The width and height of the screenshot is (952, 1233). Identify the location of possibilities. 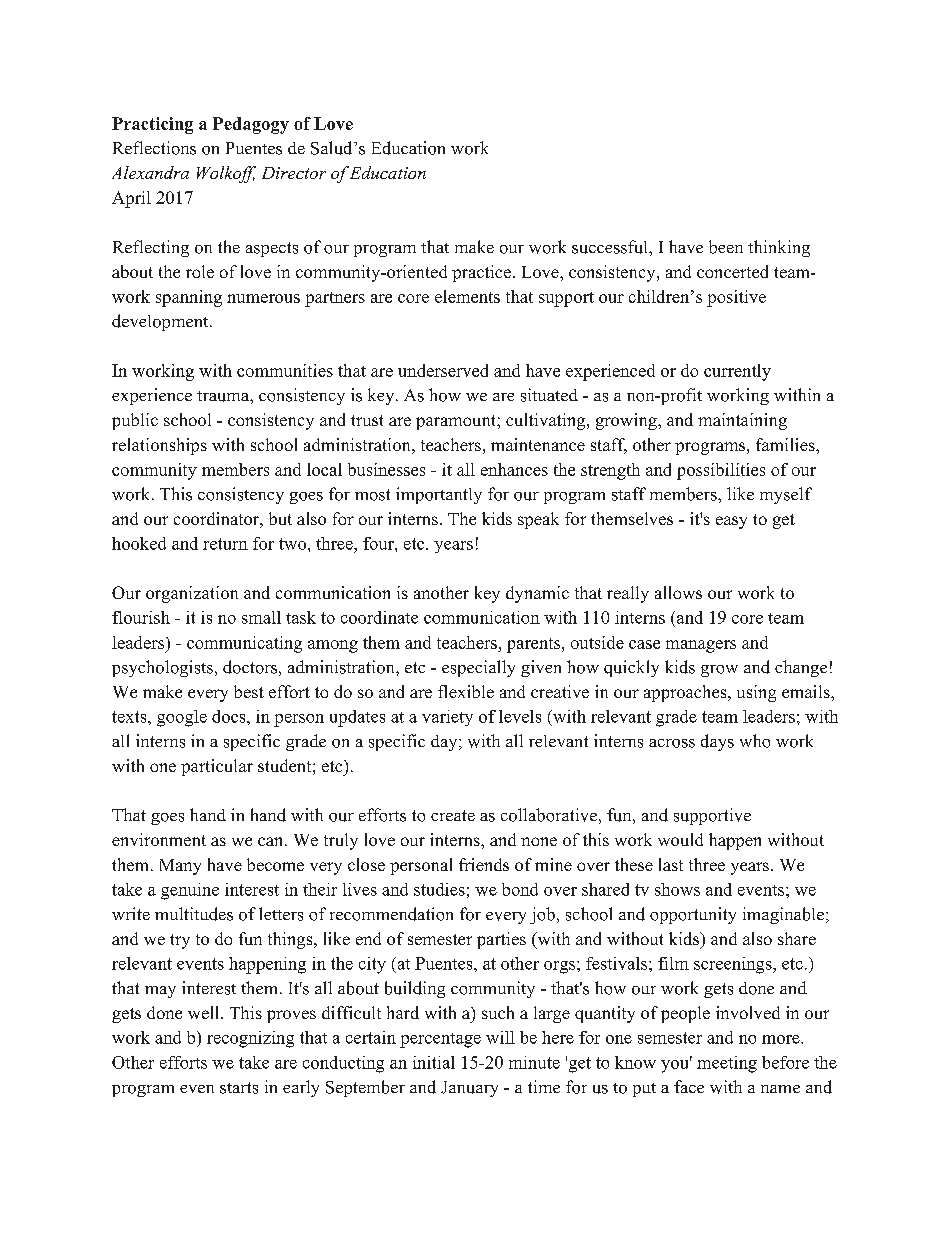
(721, 471).
